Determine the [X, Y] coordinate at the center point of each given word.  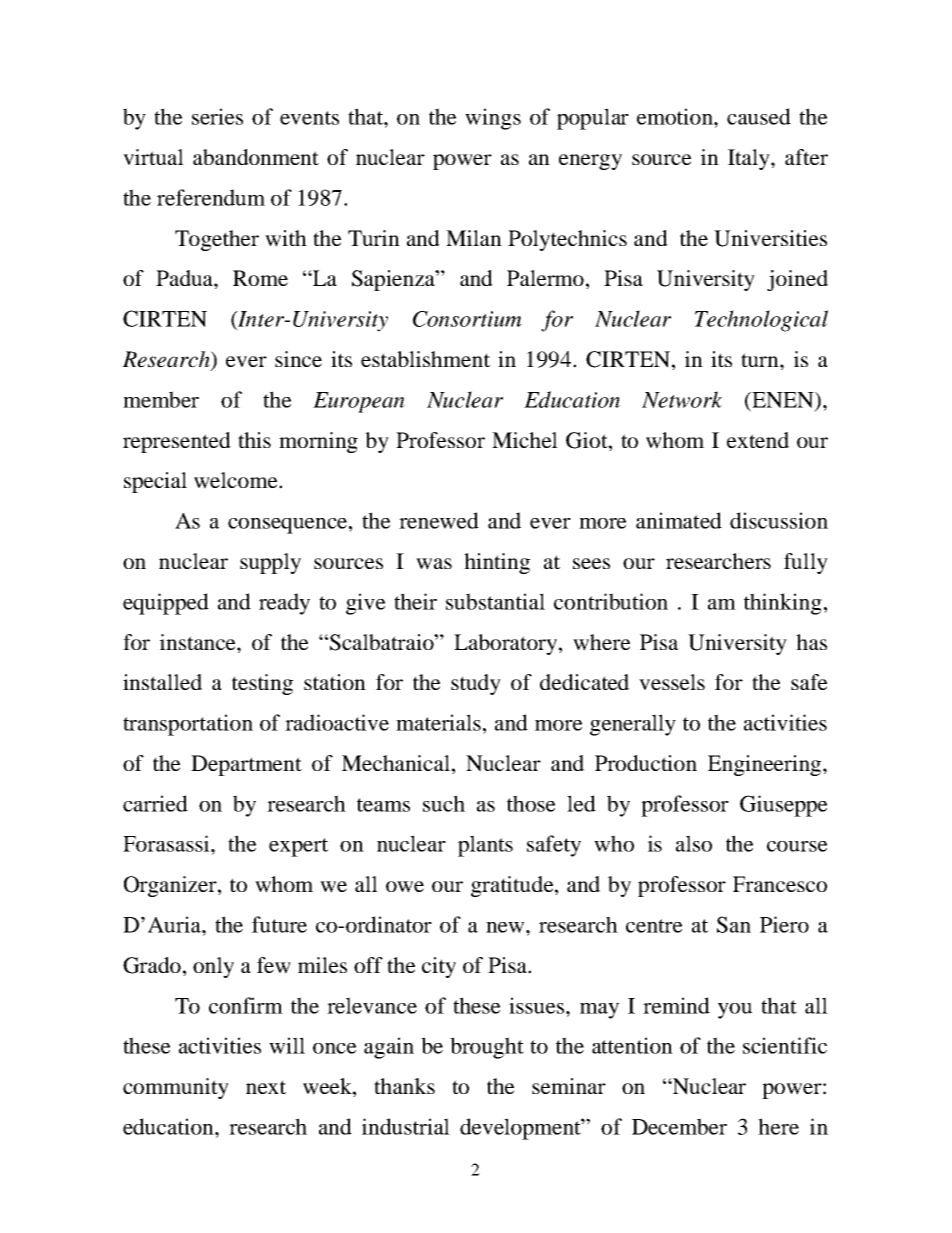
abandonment [256, 157]
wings [493, 119]
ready [284, 604]
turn [761, 360]
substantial [495, 601]
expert [298, 847]
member [161, 399]
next [266, 1087]
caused [759, 116]
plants [485, 846]
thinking [783, 604]
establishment [425, 359]
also [694, 843]
